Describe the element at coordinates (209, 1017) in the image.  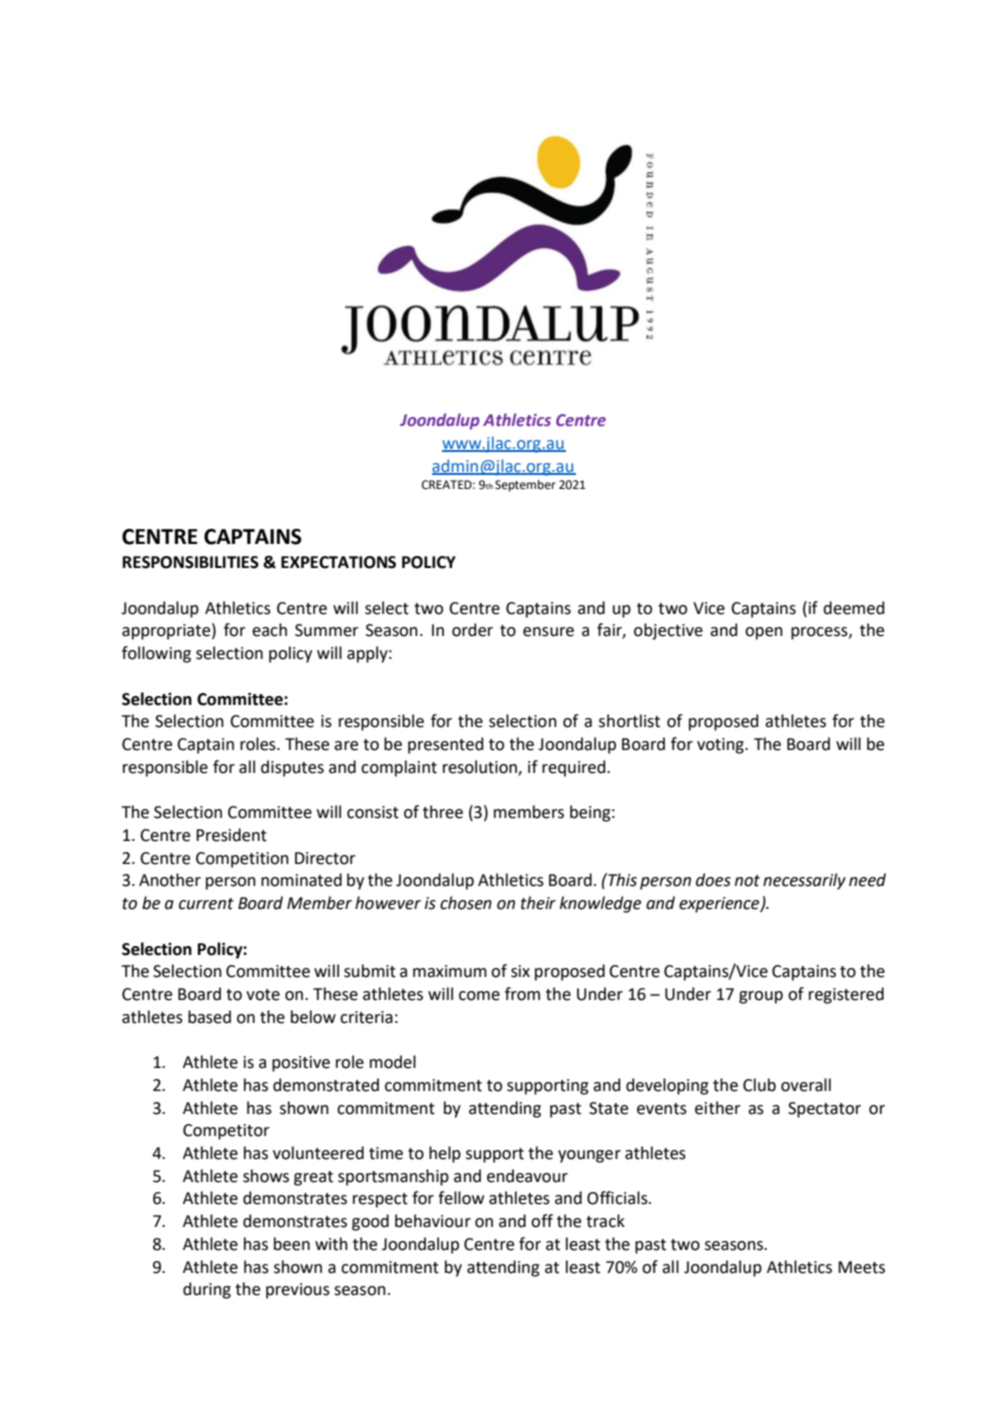
I see `based` at that location.
